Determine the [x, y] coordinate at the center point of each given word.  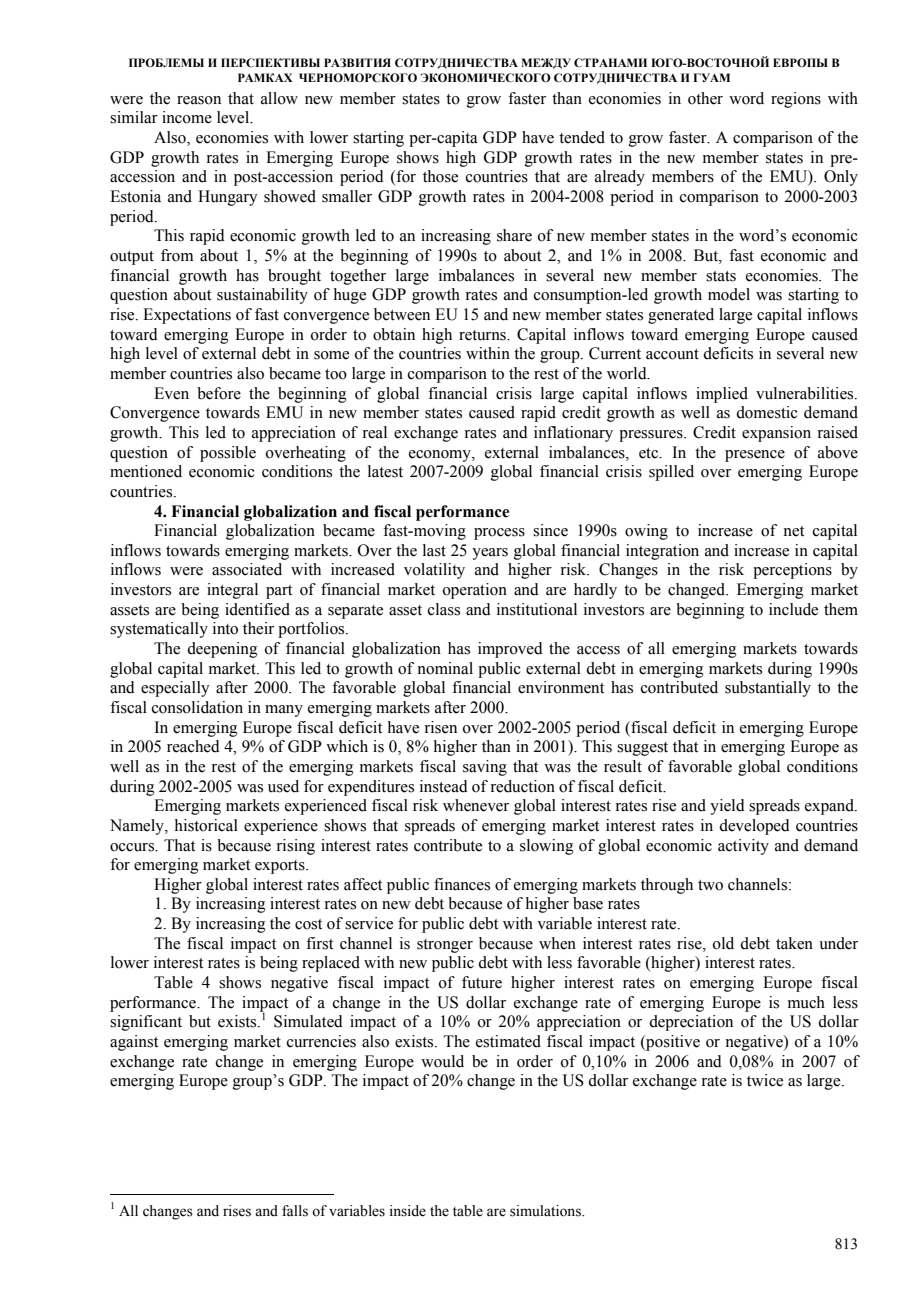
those [440, 176]
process [499, 534]
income [187, 117]
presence [755, 456]
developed [754, 827]
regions [796, 100]
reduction [522, 786]
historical [206, 825]
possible [228, 454]
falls [295, 1211]
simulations [546, 1211]
